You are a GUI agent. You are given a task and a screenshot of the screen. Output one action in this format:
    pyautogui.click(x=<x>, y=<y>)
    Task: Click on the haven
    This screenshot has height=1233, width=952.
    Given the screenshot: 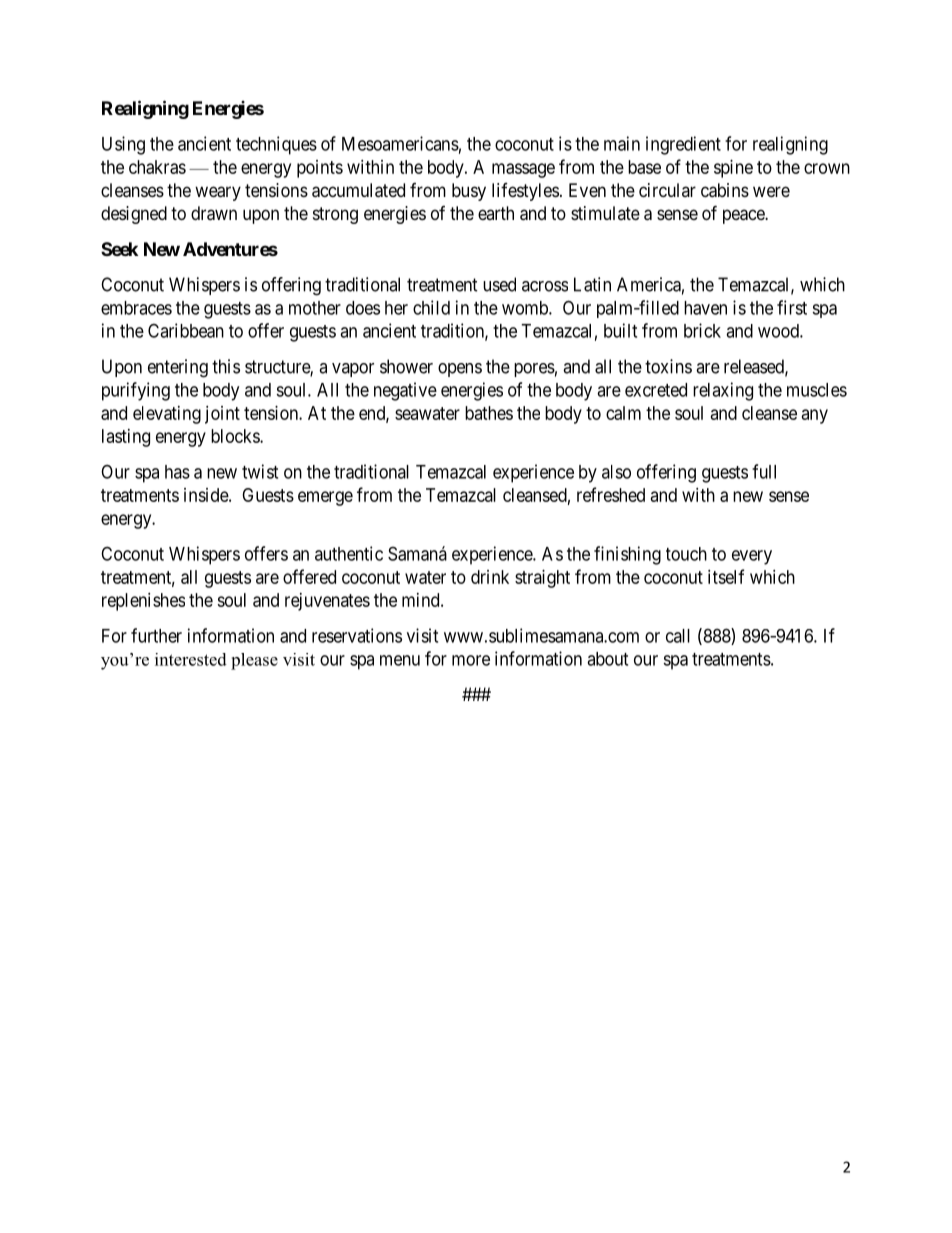 What is the action you would take?
    pyautogui.click(x=705, y=308)
